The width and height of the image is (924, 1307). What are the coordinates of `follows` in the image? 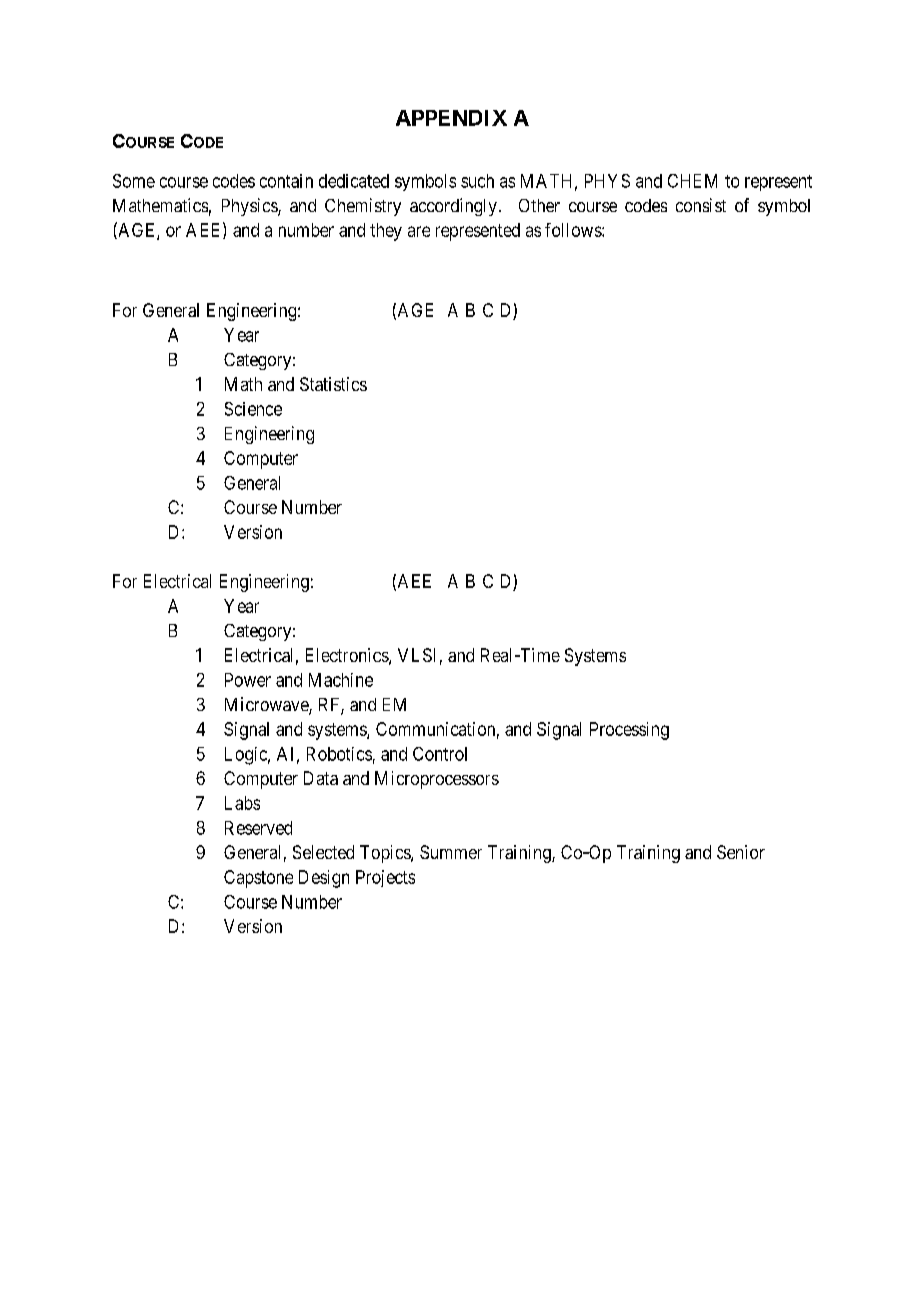 It's located at (574, 230).
